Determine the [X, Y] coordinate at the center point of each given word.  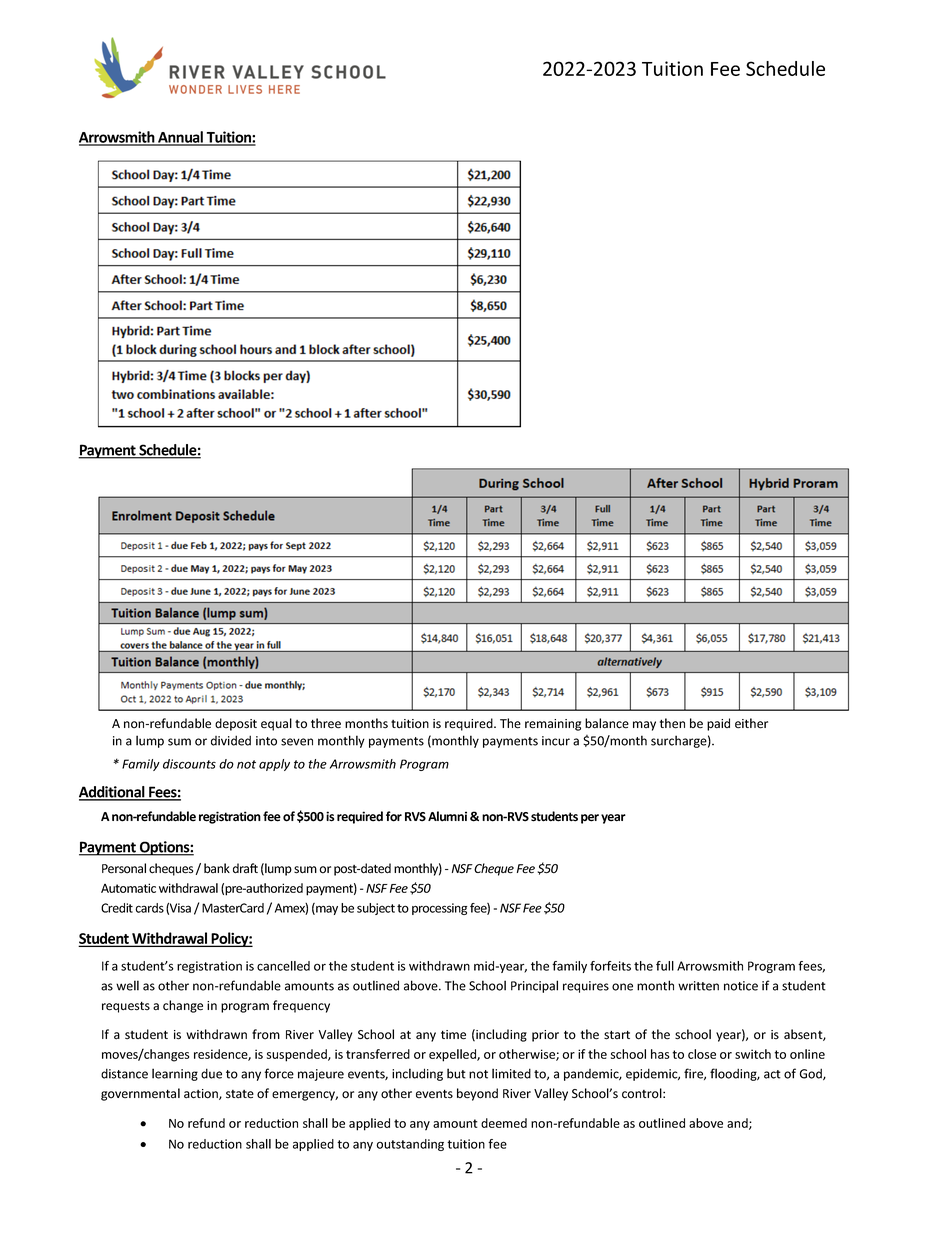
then [672, 723]
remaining [553, 725]
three [326, 723]
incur [556, 741]
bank [217, 868]
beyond [477, 1094]
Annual [180, 138]
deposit [236, 724]
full [665, 966]
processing [439, 909]
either [751, 723]
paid [718, 724]
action [202, 1094]
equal [276, 724]
